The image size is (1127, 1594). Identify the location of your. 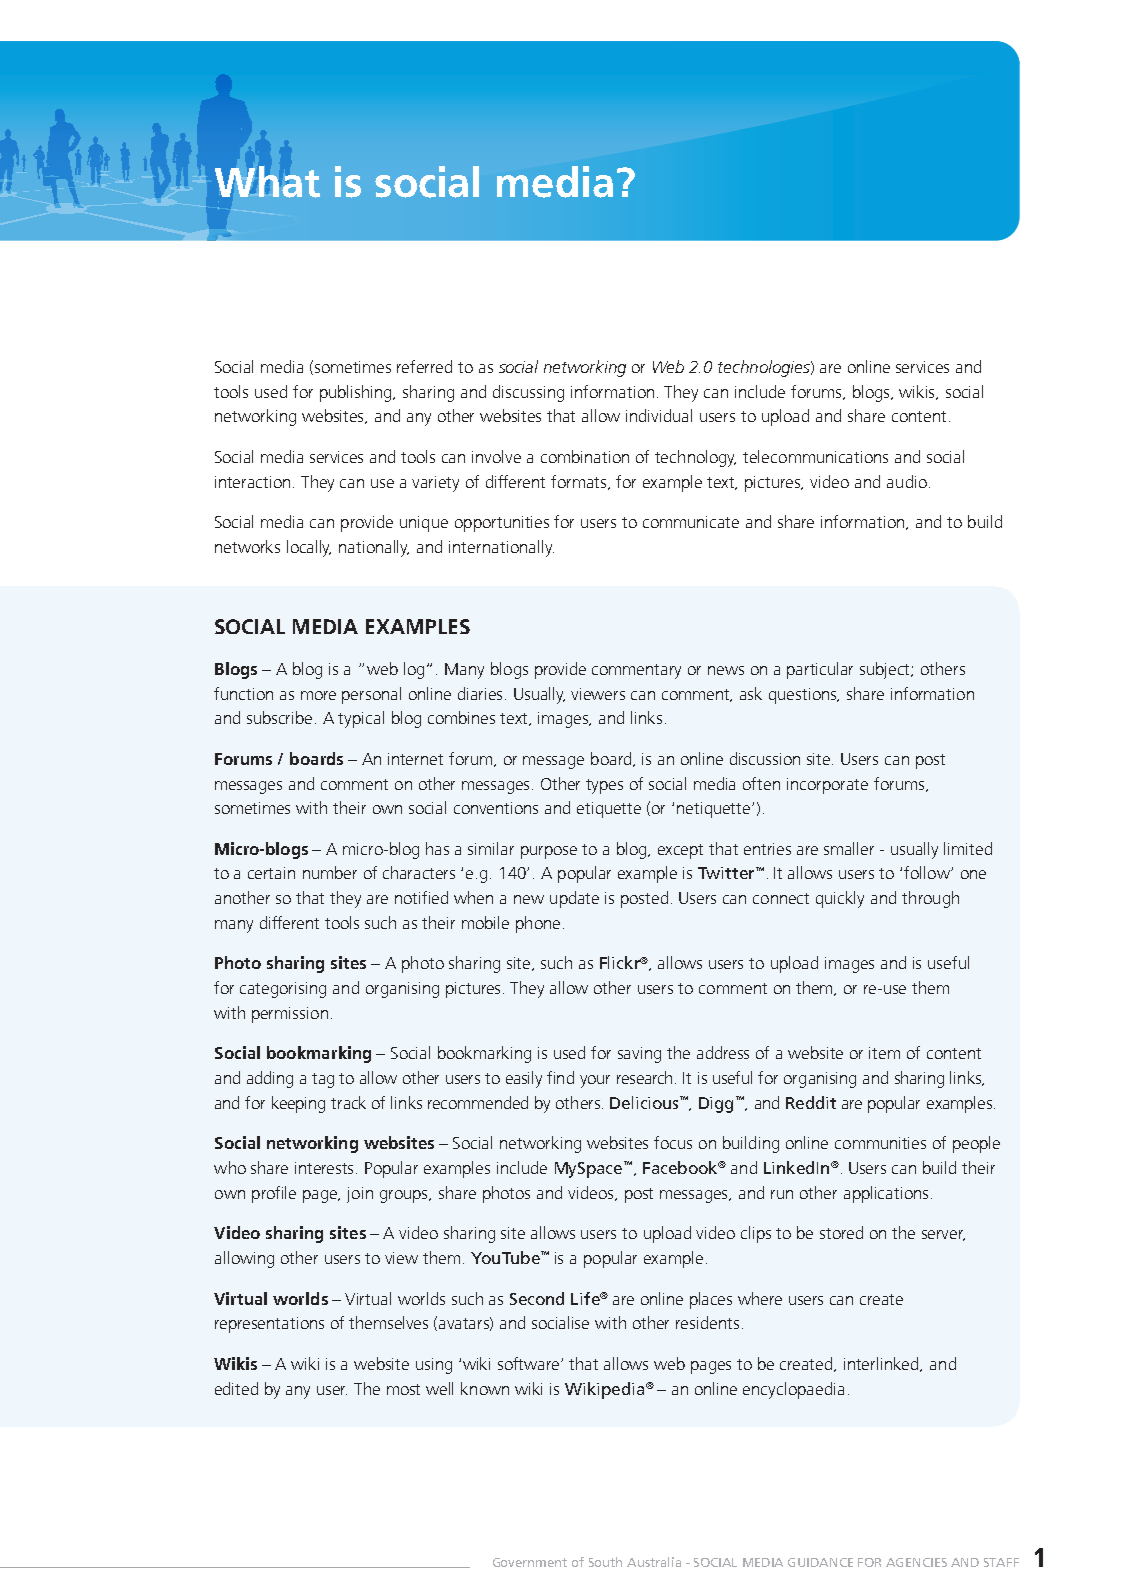
(595, 1081).
